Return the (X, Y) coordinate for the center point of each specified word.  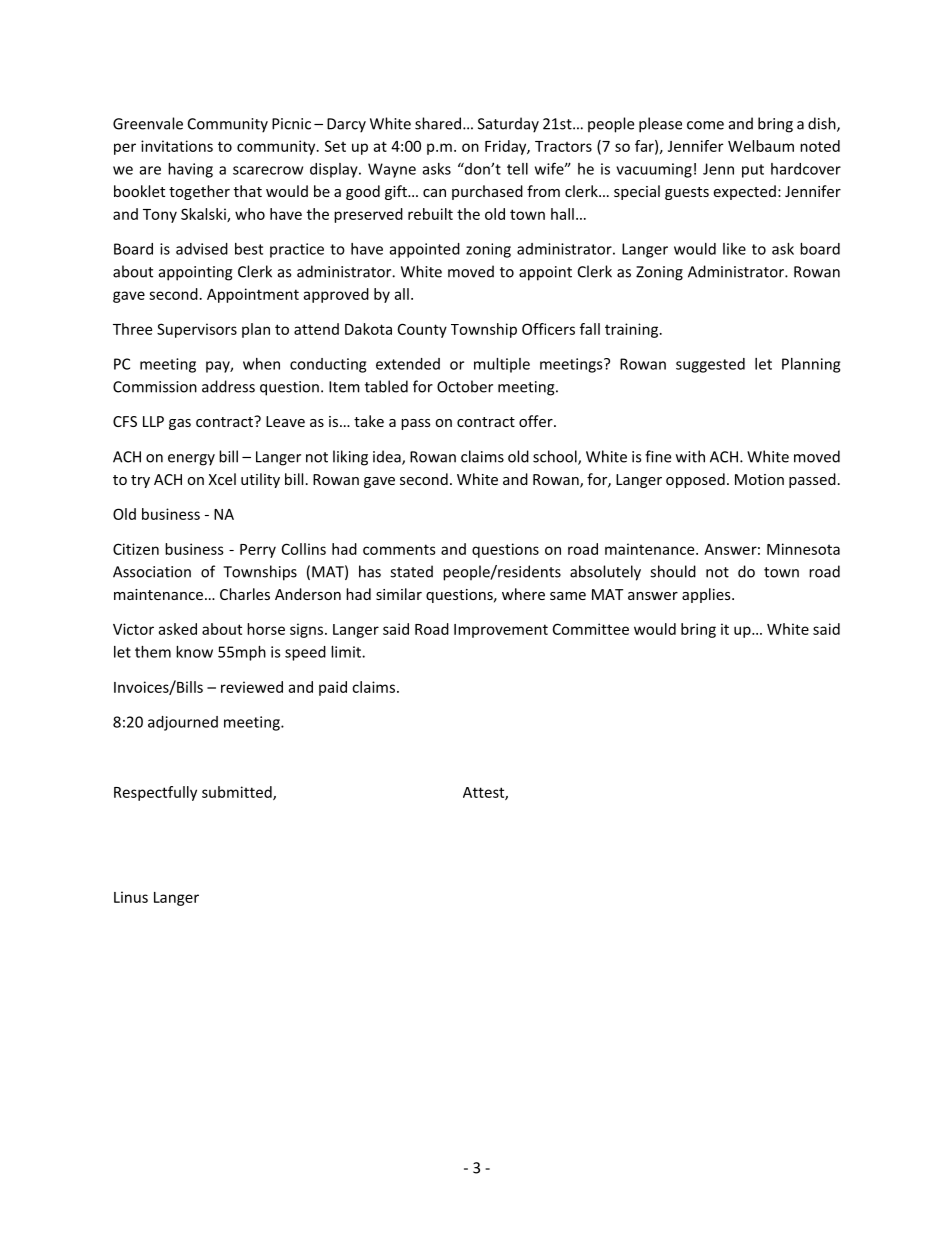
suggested (710, 365)
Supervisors (197, 330)
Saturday (508, 125)
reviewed (252, 687)
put (753, 171)
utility (260, 480)
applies (707, 595)
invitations (177, 146)
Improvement (501, 631)
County (422, 330)
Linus (131, 897)
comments (399, 549)
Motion (759, 479)
